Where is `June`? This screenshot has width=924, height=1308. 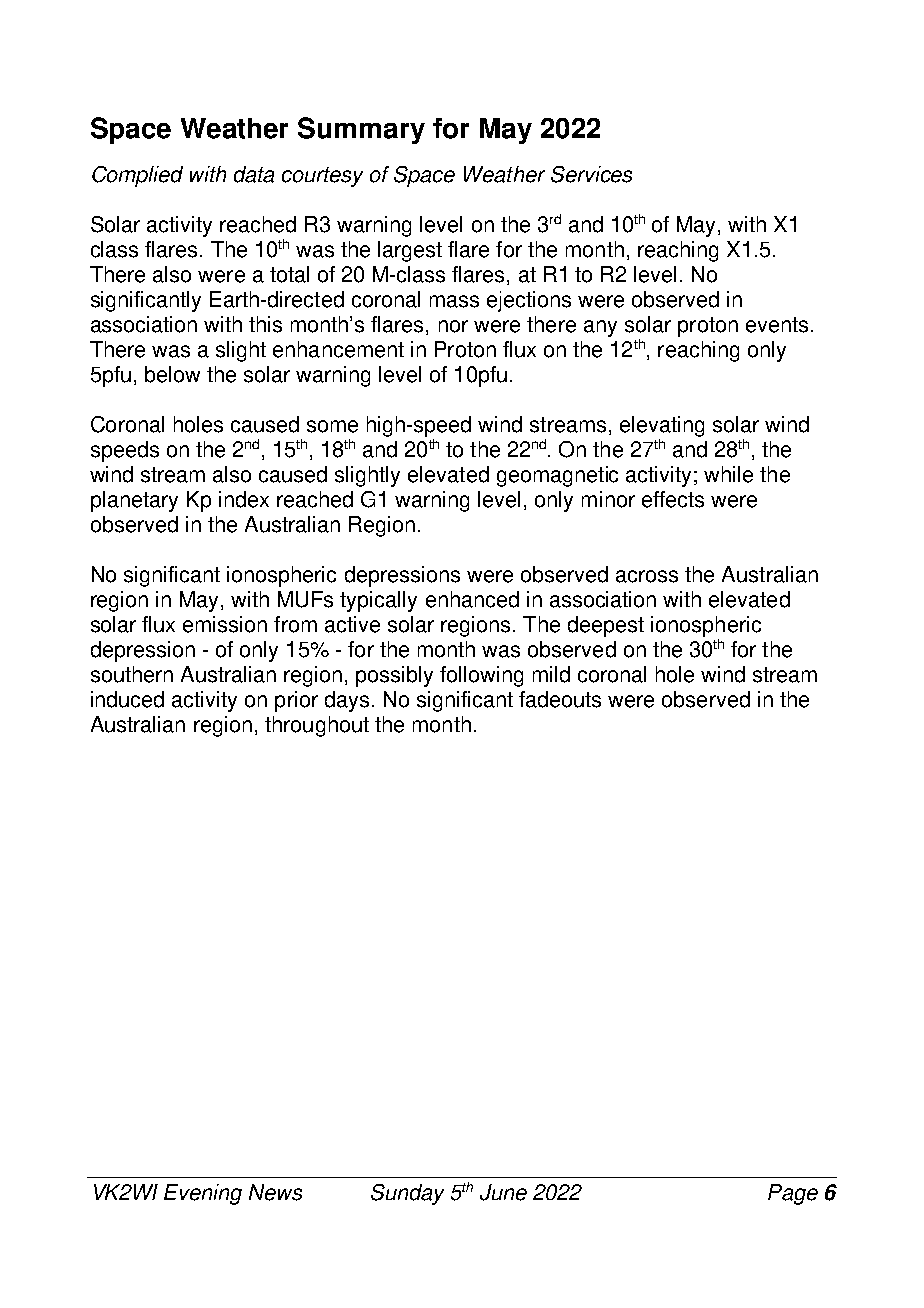
June is located at coordinates (503, 1192).
